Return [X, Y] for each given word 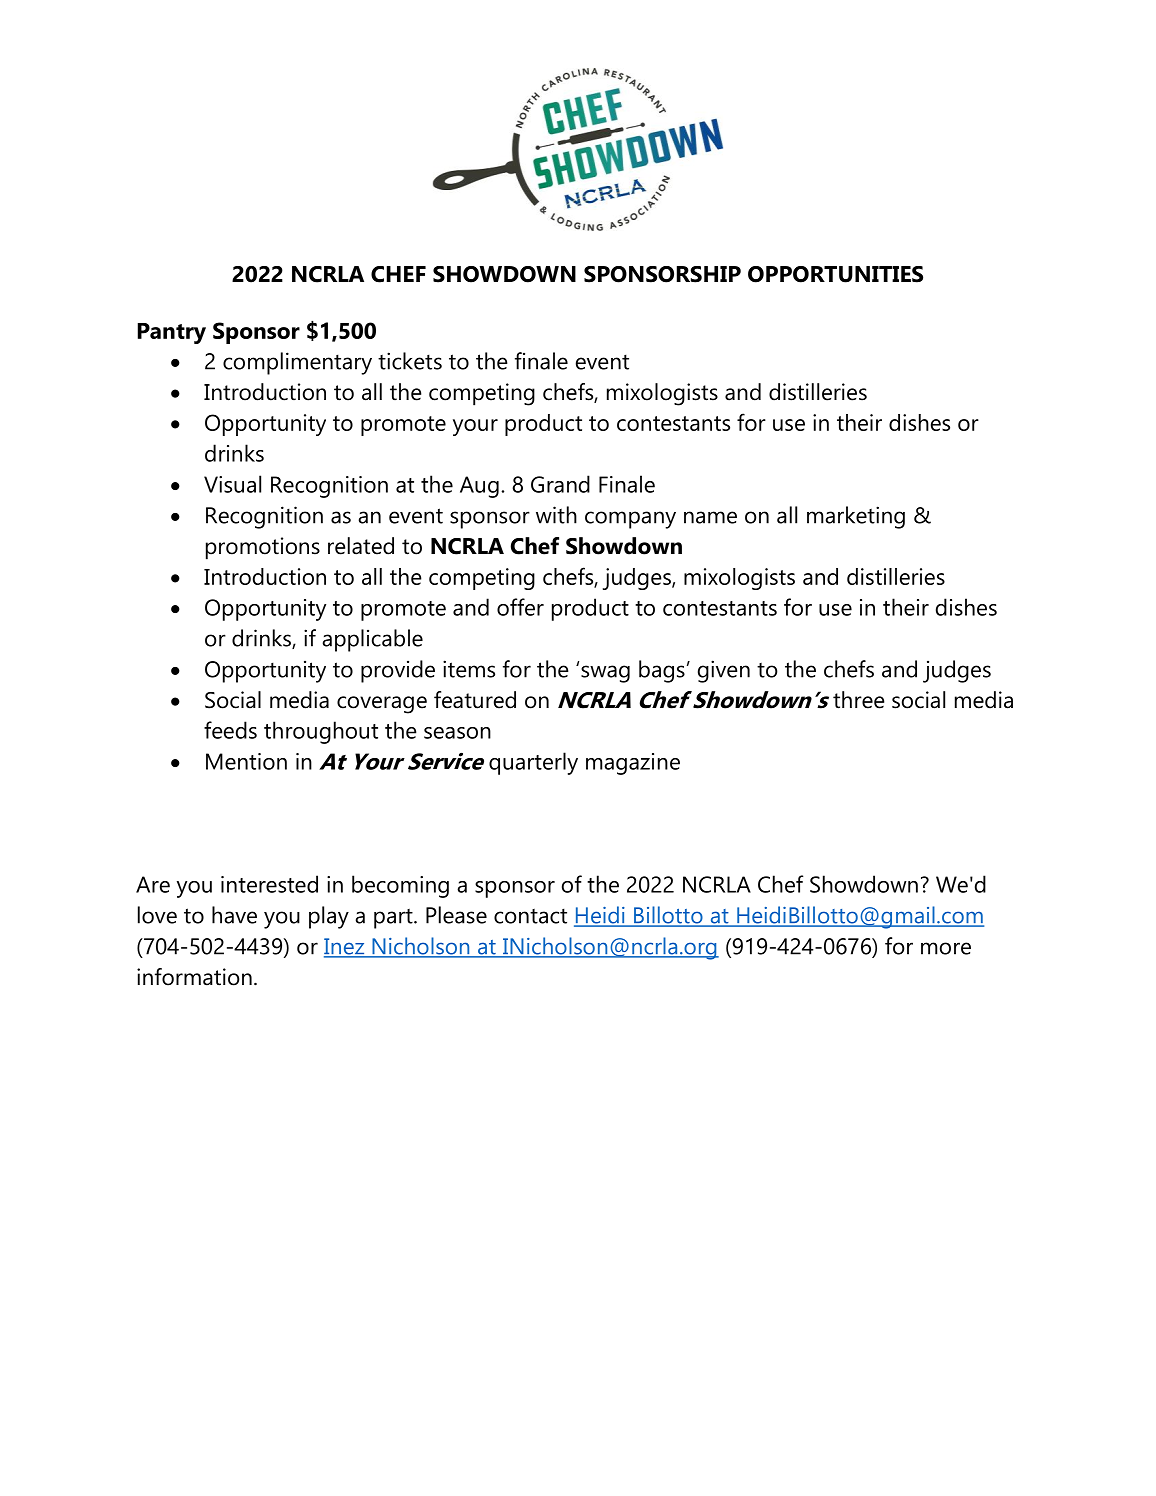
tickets [410, 361]
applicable [372, 640]
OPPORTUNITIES [835, 274]
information [194, 977]
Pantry [172, 333]
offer [520, 607]
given [724, 671]
